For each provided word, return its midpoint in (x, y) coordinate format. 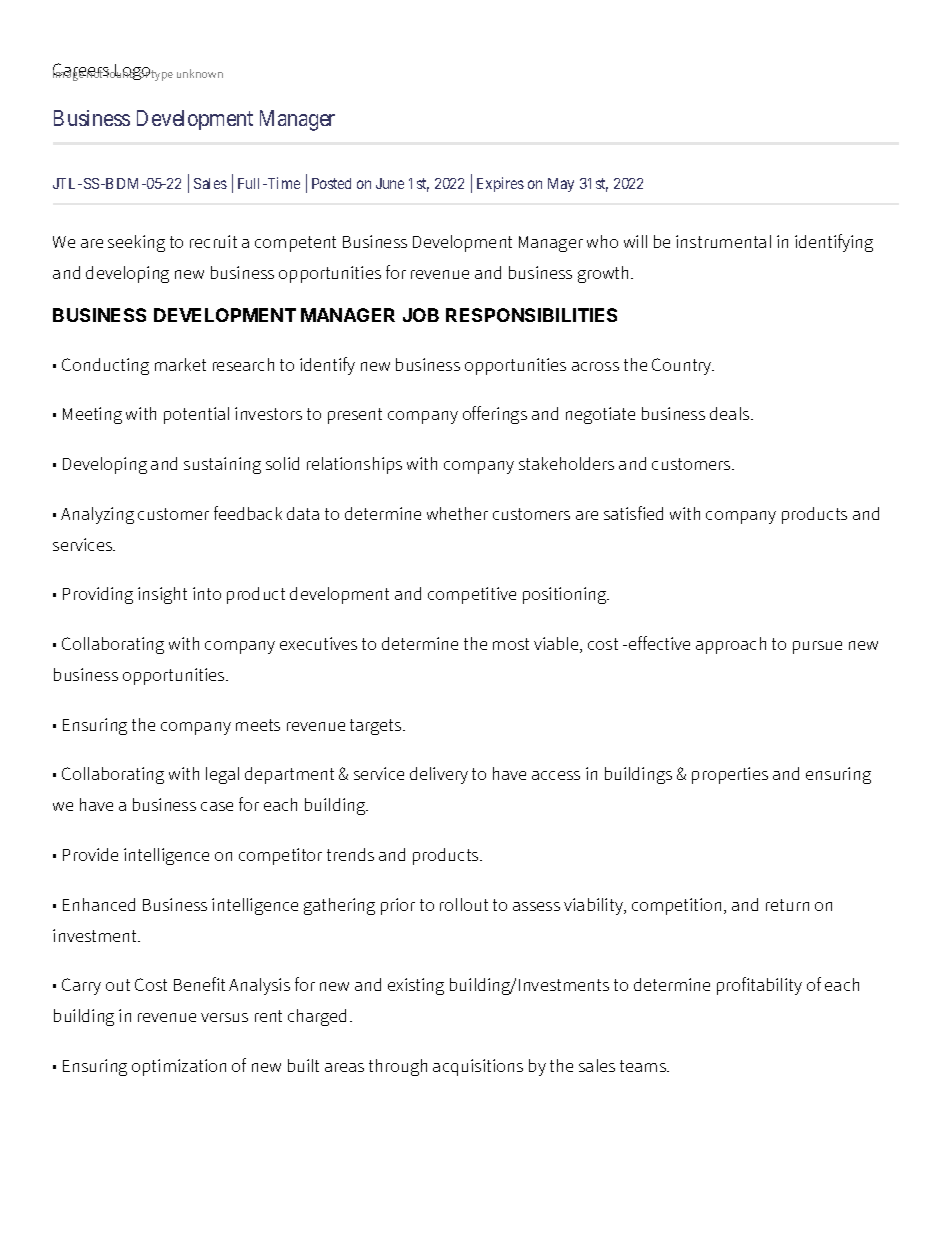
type (162, 75)
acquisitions (478, 1067)
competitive (472, 595)
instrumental (723, 241)
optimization (179, 1067)
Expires (500, 184)
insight (162, 595)
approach (731, 645)
